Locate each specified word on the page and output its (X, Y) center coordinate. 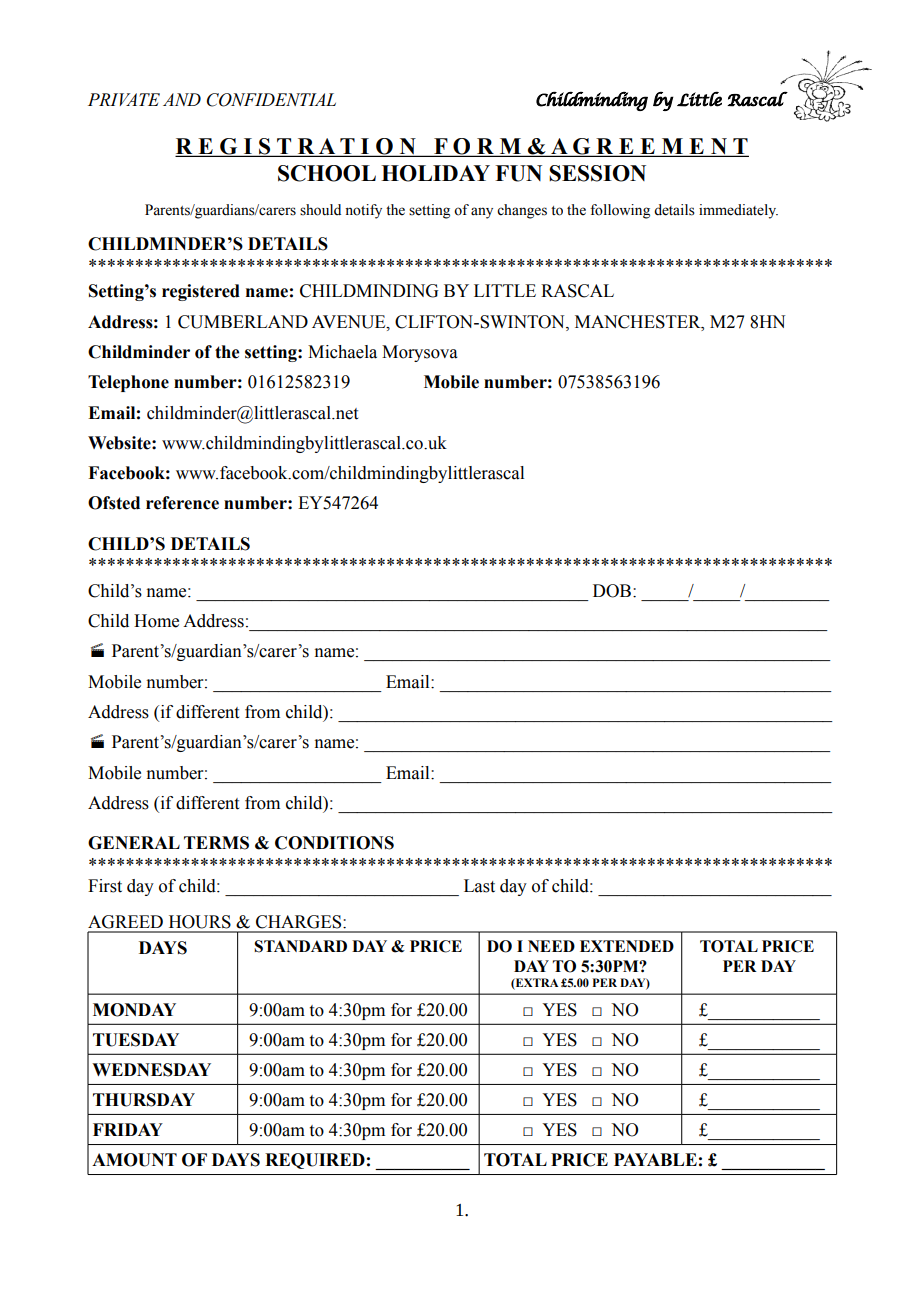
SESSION (597, 173)
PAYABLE (655, 1159)
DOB (612, 591)
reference (182, 503)
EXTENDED (627, 946)
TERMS (216, 843)
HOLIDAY (435, 173)
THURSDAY (144, 1100)
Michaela (342, 352)
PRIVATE (124, 99)
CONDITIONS (334, 843)
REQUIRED (315, 1161)
